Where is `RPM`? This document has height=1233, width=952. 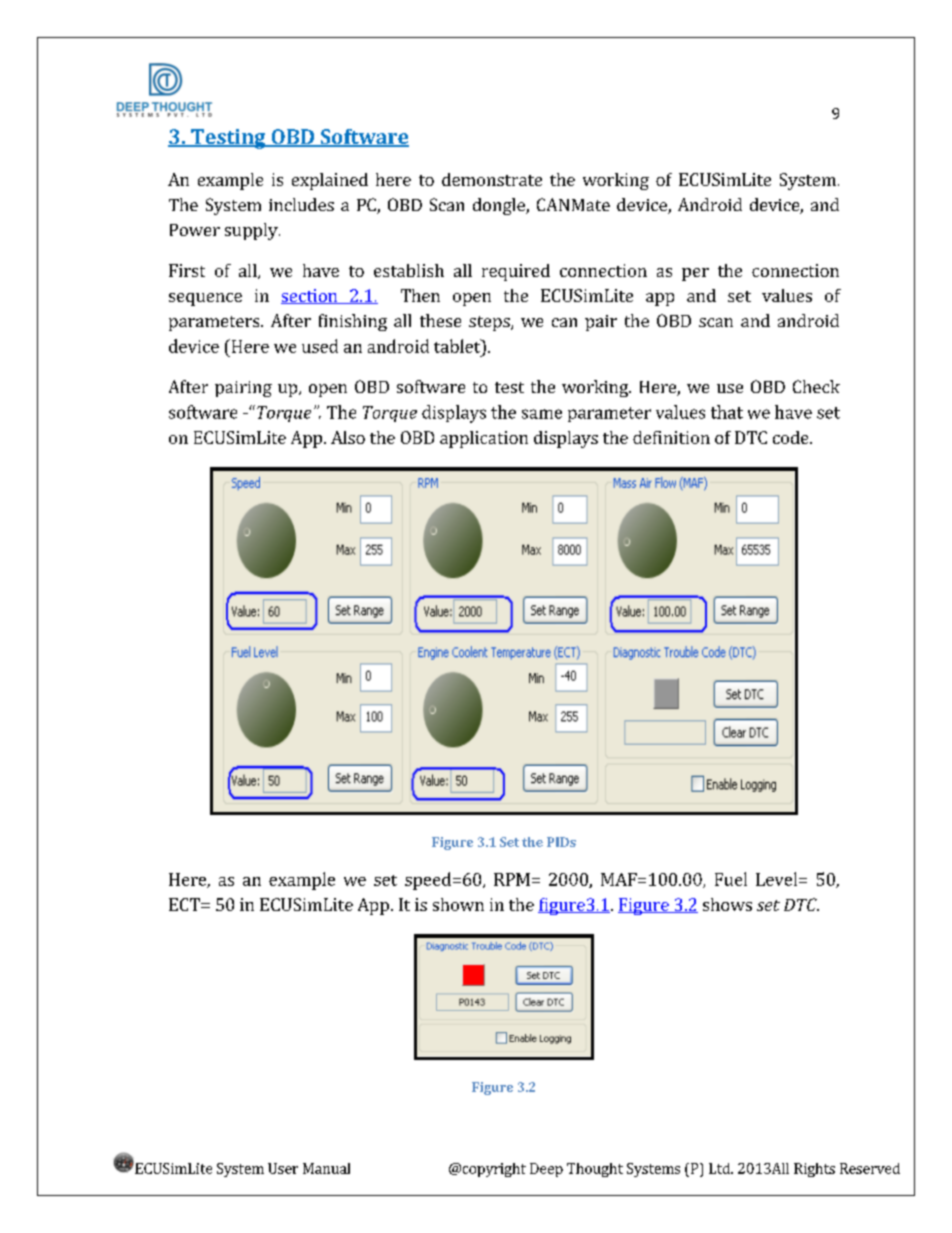 RPM is located at coordinates (512, 879).
